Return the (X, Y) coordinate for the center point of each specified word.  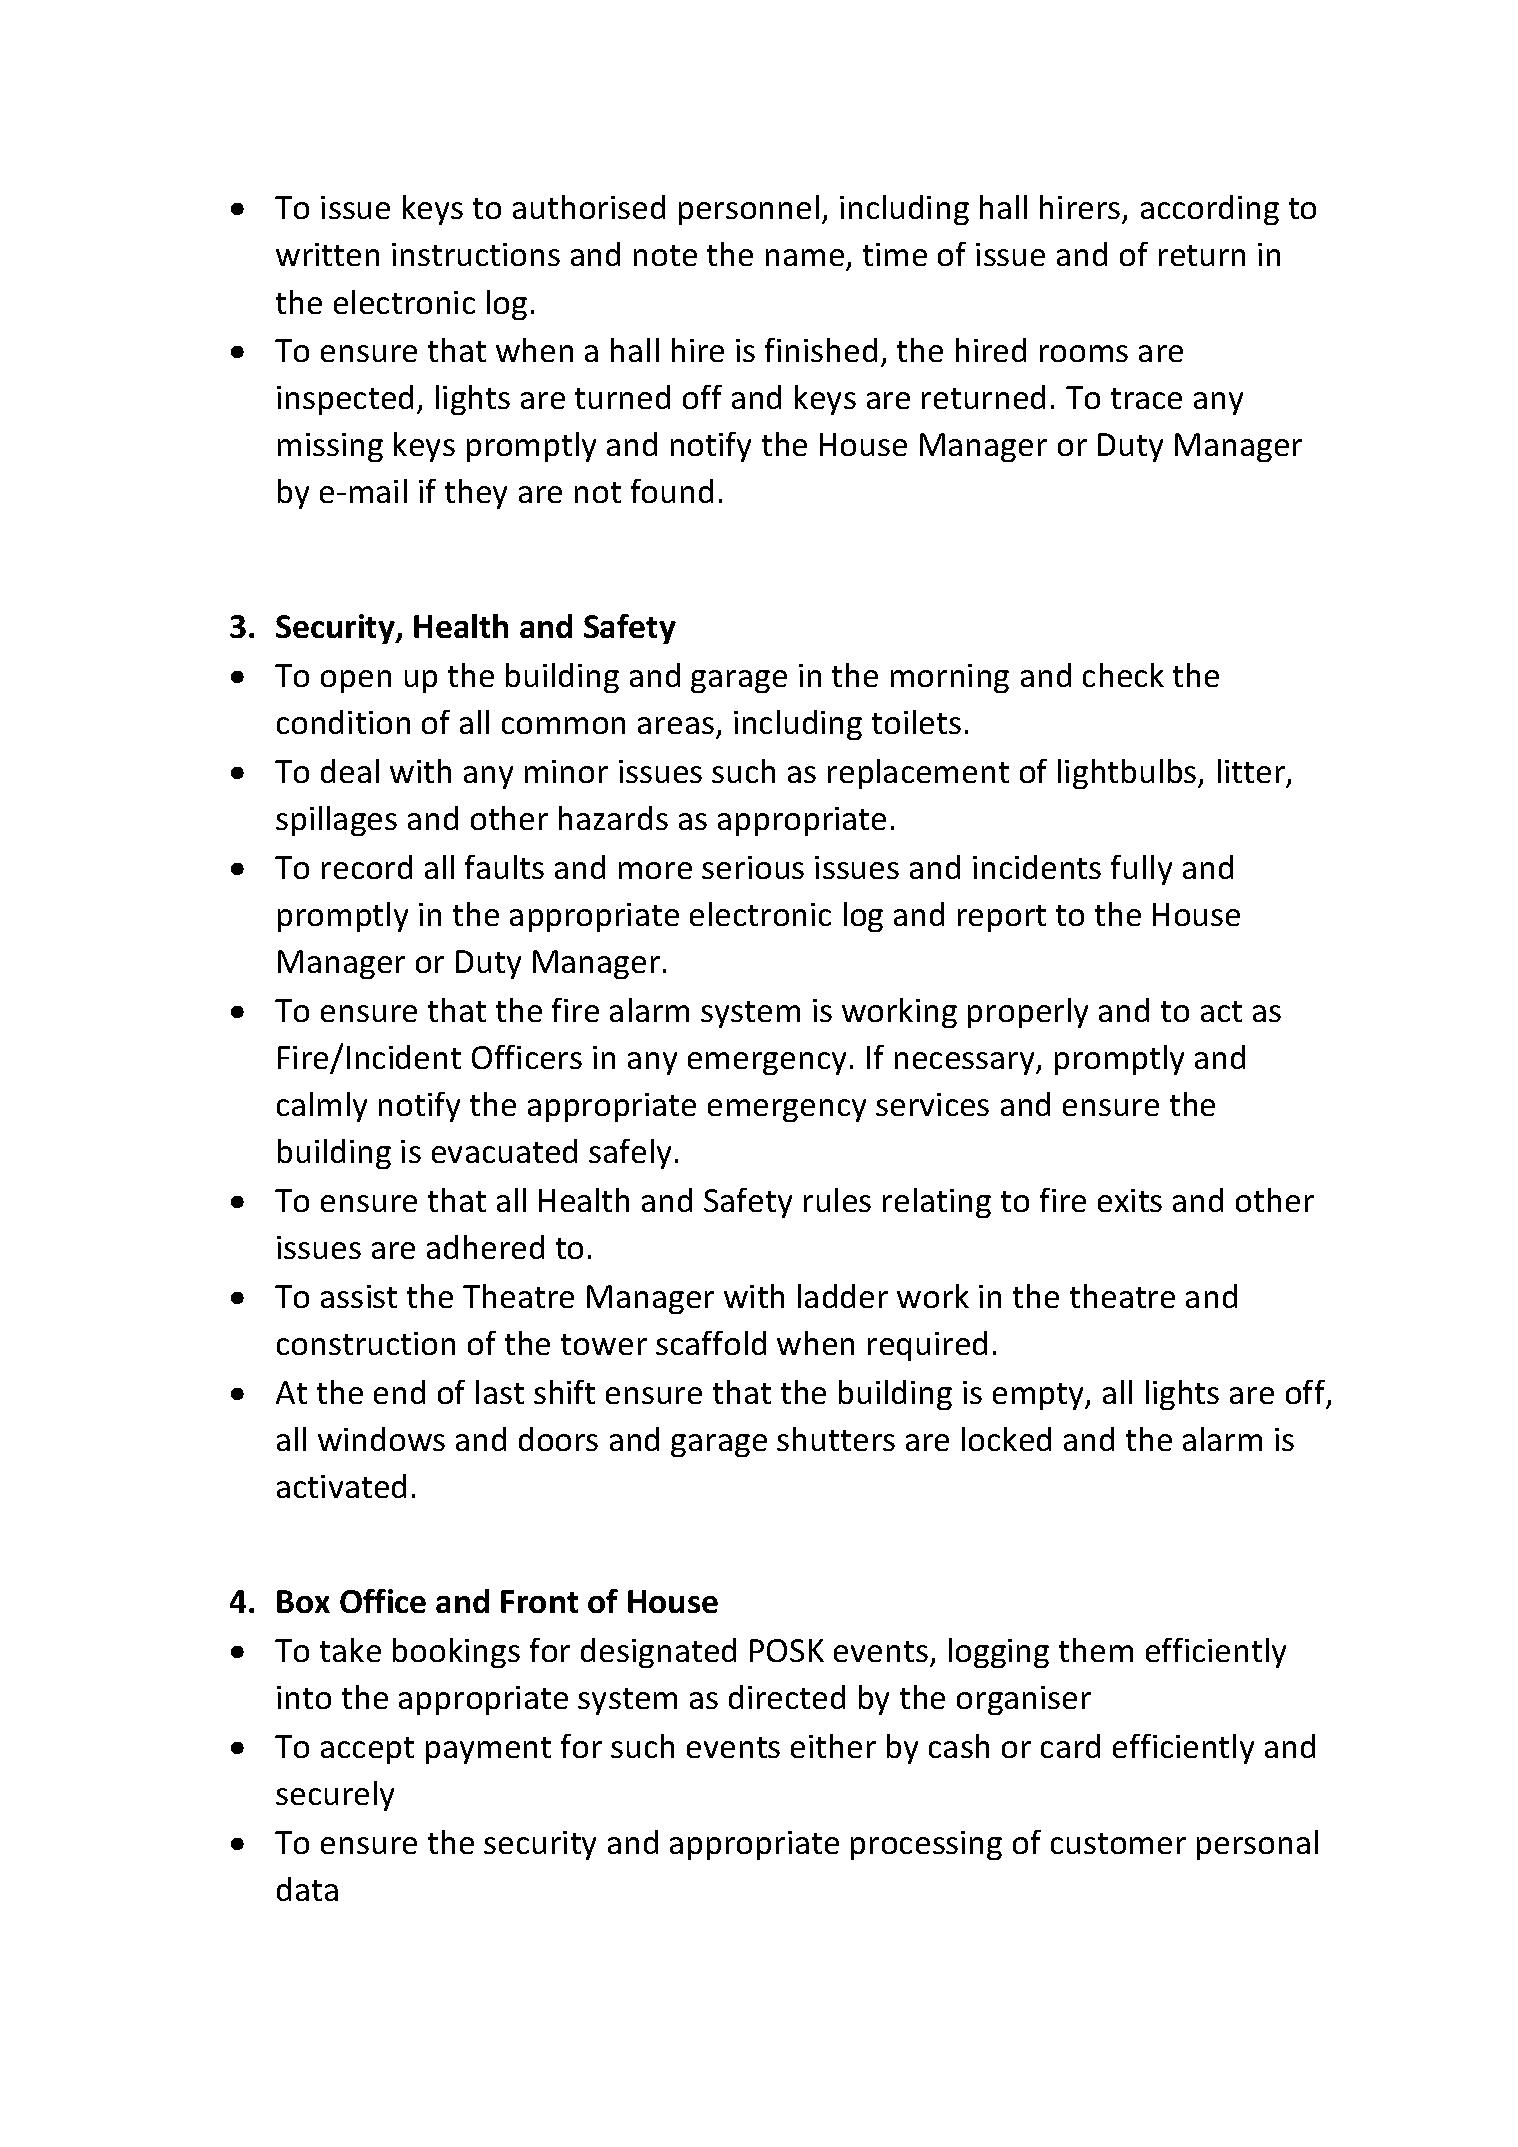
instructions (476, 254)
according (1210, 210)
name (806, 259)
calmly (322, 1107)
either (833, 1746)
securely (335, 1796)
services (932, 1104)
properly (1028, 1013)
